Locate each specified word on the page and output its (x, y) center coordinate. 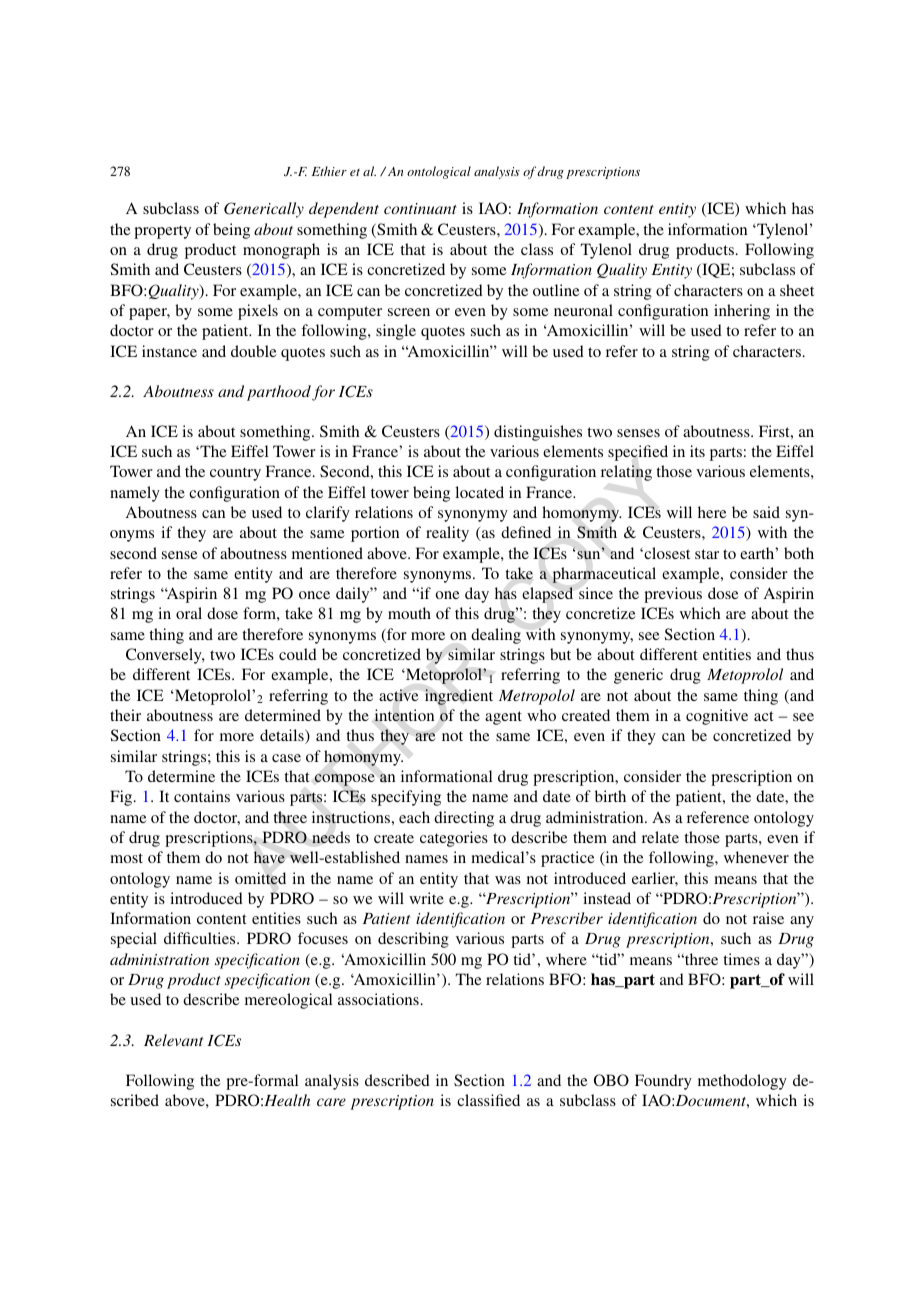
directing (464, 819)
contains (202, 796)
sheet (797, 290)
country (235, 474)
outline (556, 290)
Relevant (173, 1040)
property (162, 232)
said (766, 512)
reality (447, 534)
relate (660, 837)
